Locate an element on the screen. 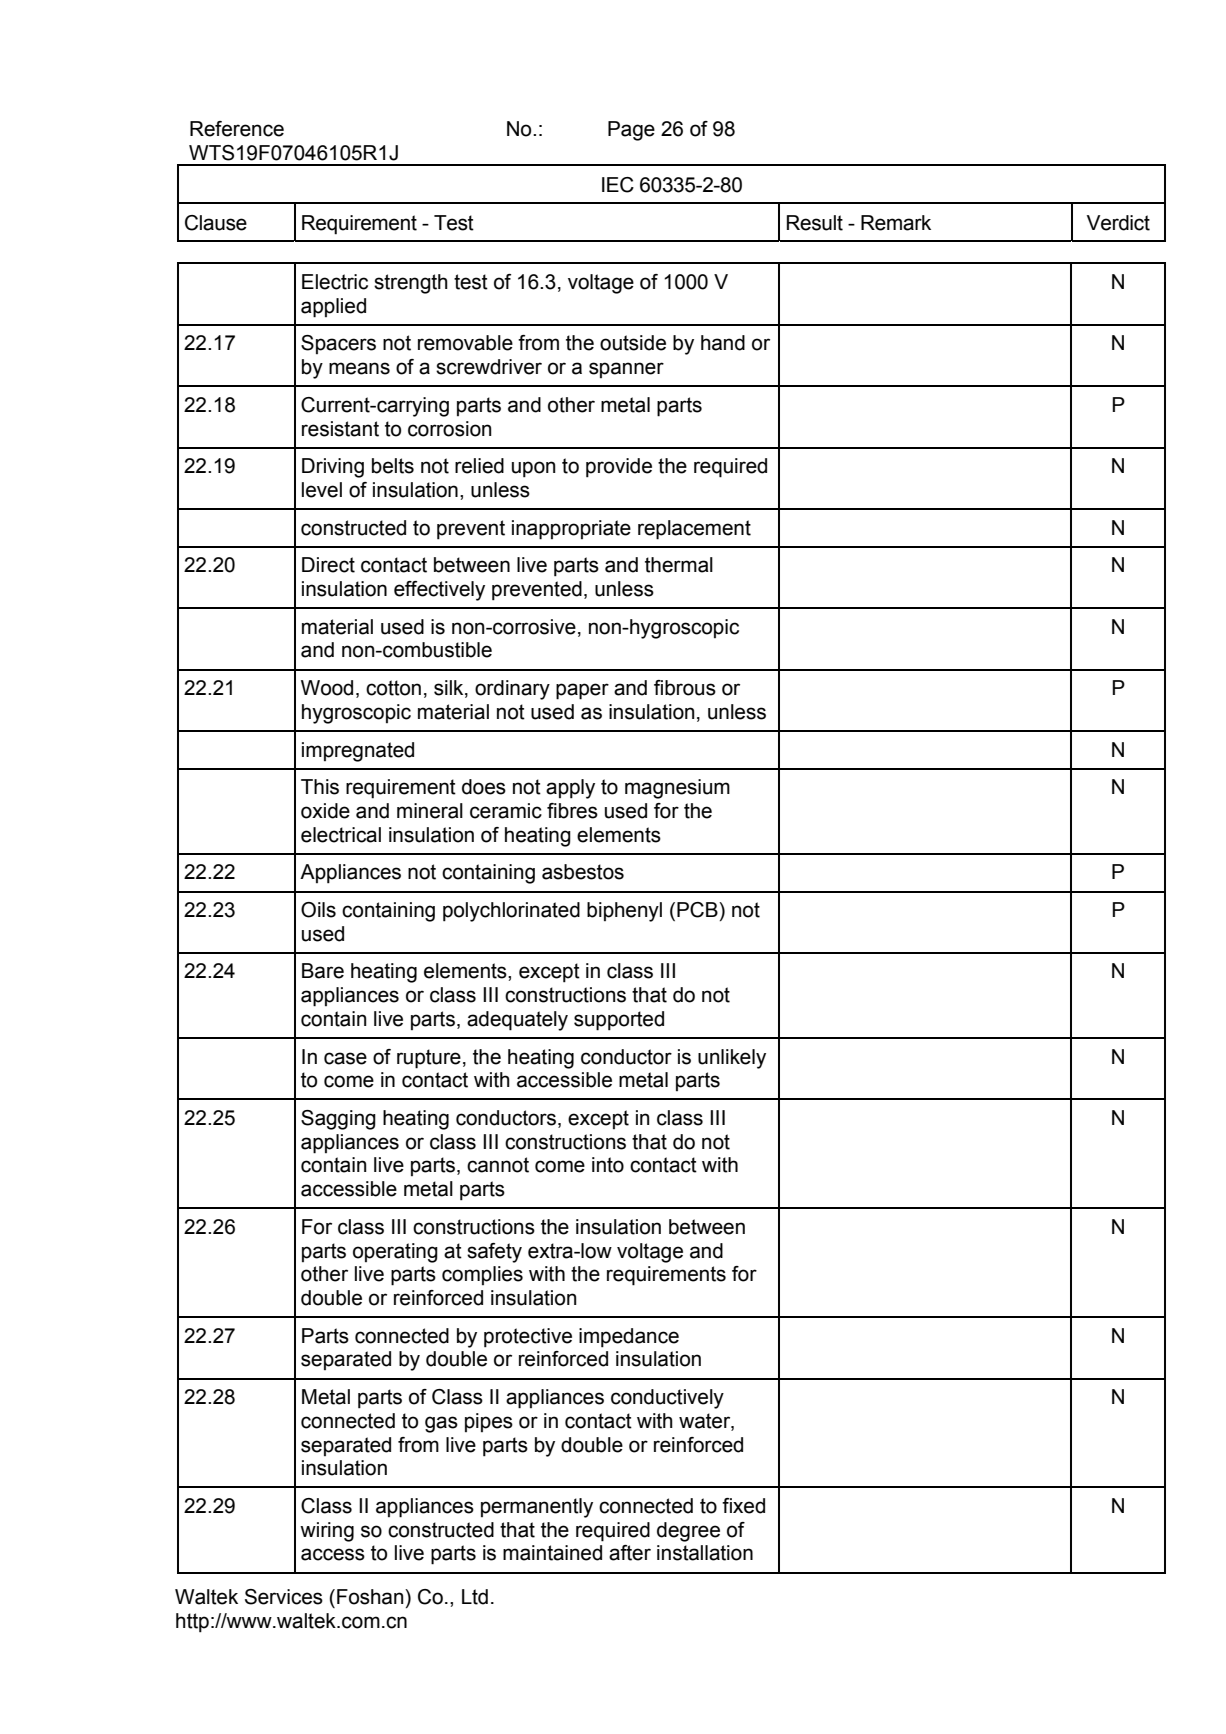 The width and height of the screenshot is (1226, 1734). Verdict is located at coordinates (1118, 223).
